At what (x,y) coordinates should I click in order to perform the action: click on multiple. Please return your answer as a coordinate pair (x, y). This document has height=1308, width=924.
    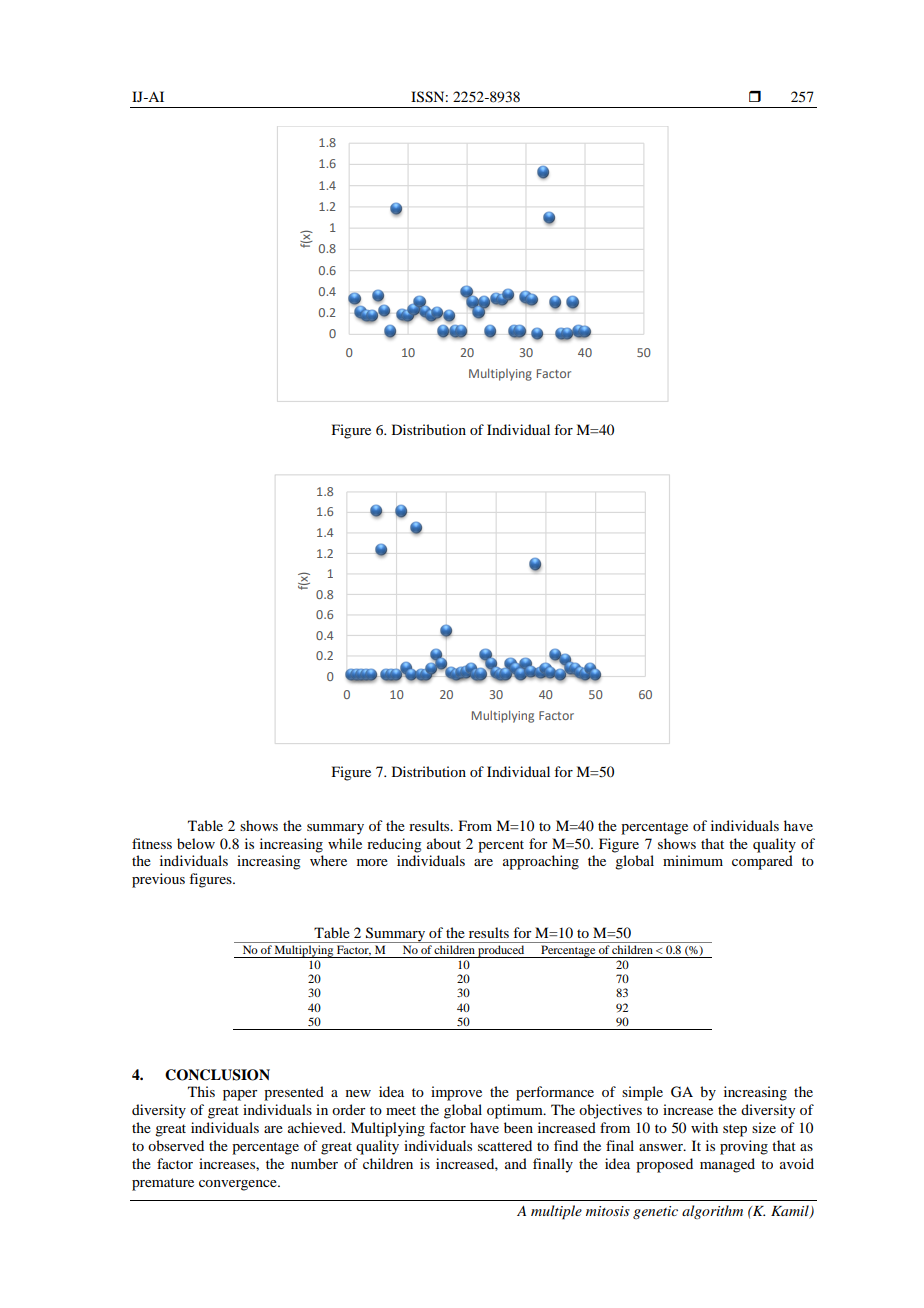
    Looking at the image, I should click on (556, 1212).
